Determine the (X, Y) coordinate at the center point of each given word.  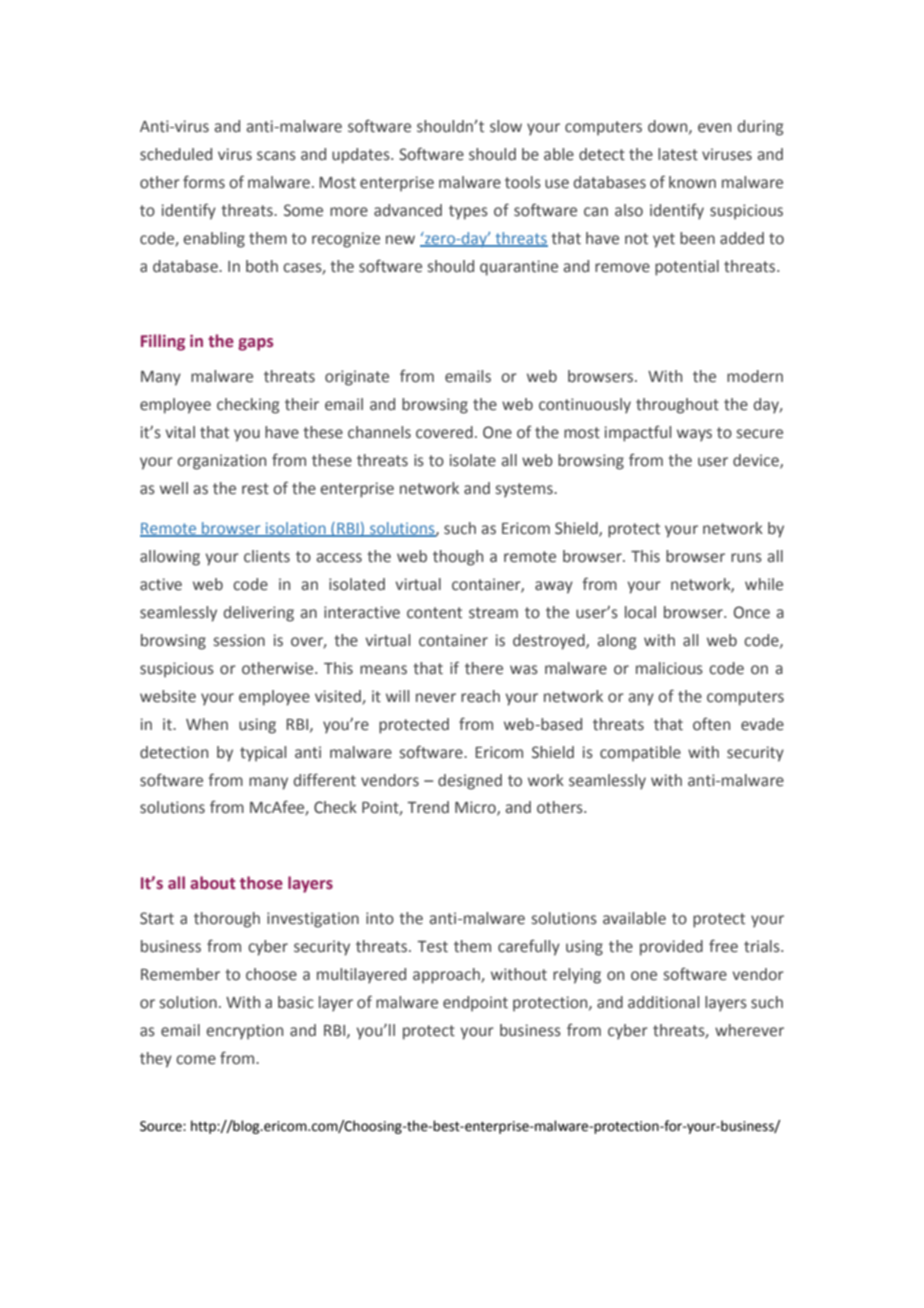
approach (447, 976)
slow (506, 126)
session (239, 640)
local (640, 612)
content (434, 613)
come (196, 1060)
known (692, 182)
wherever (749, 1030)
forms (204, 182)
